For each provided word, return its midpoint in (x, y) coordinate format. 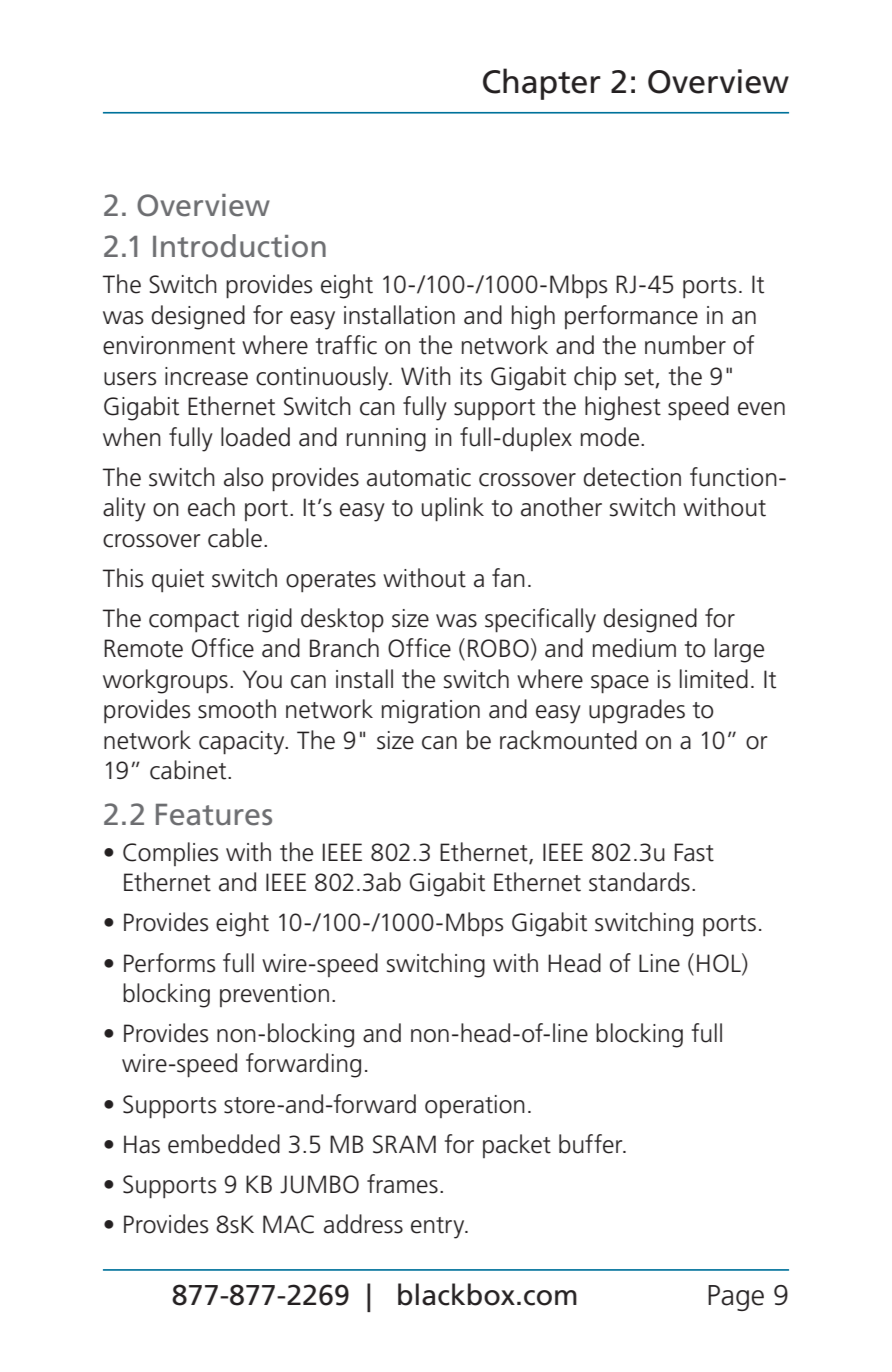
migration (431, 712)
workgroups (165, 681)
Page (736, 1298)
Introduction (239, 246)
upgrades (637, 711)
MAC (288, 1224)
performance (631, 317)
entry (439, 1228)
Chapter (542, 84)
